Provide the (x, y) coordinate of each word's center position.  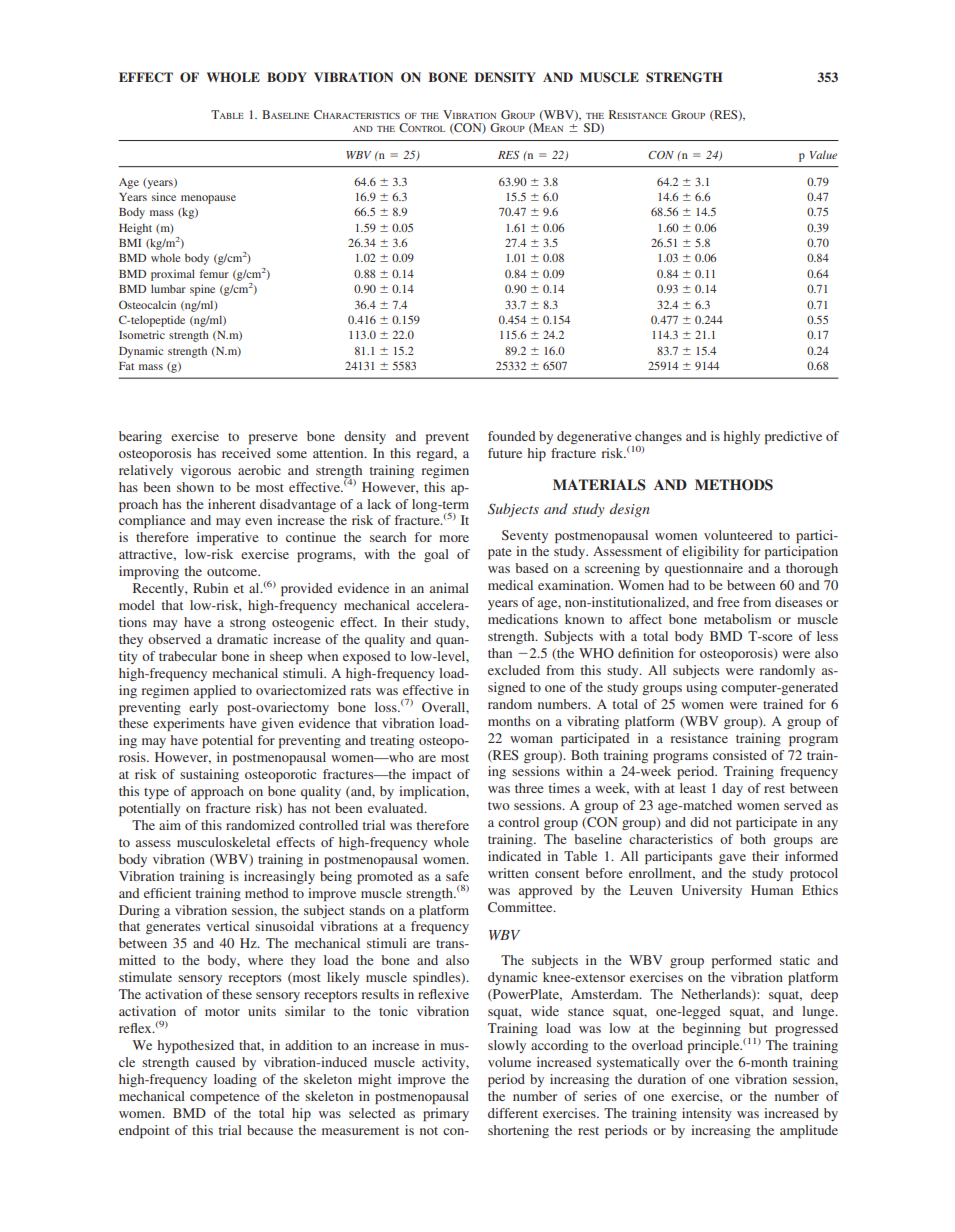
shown (195, 487)
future (505, 453)
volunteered (738, 535)
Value (823, 154)
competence (225, 1098)
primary (446, 1114)
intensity (707, 1114)
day (732, 789)
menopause (208, 199)
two (499, 806)
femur (214, 273)
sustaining (209, 775)
